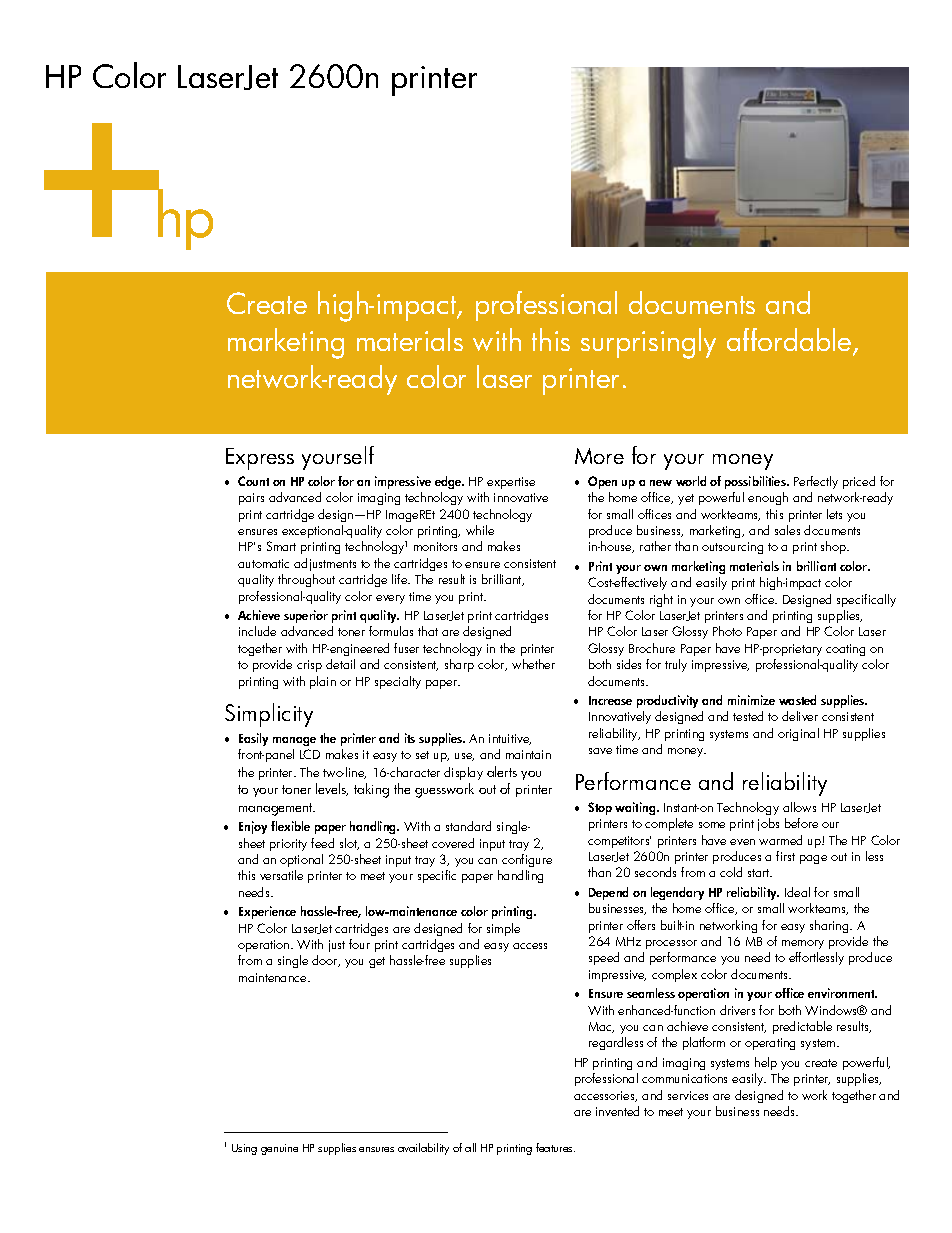 The height and width of the page is (1233, 952). What do you see at coordinates (260, 459) in the page?
I see `Express` at bounding box center [260, 459].
